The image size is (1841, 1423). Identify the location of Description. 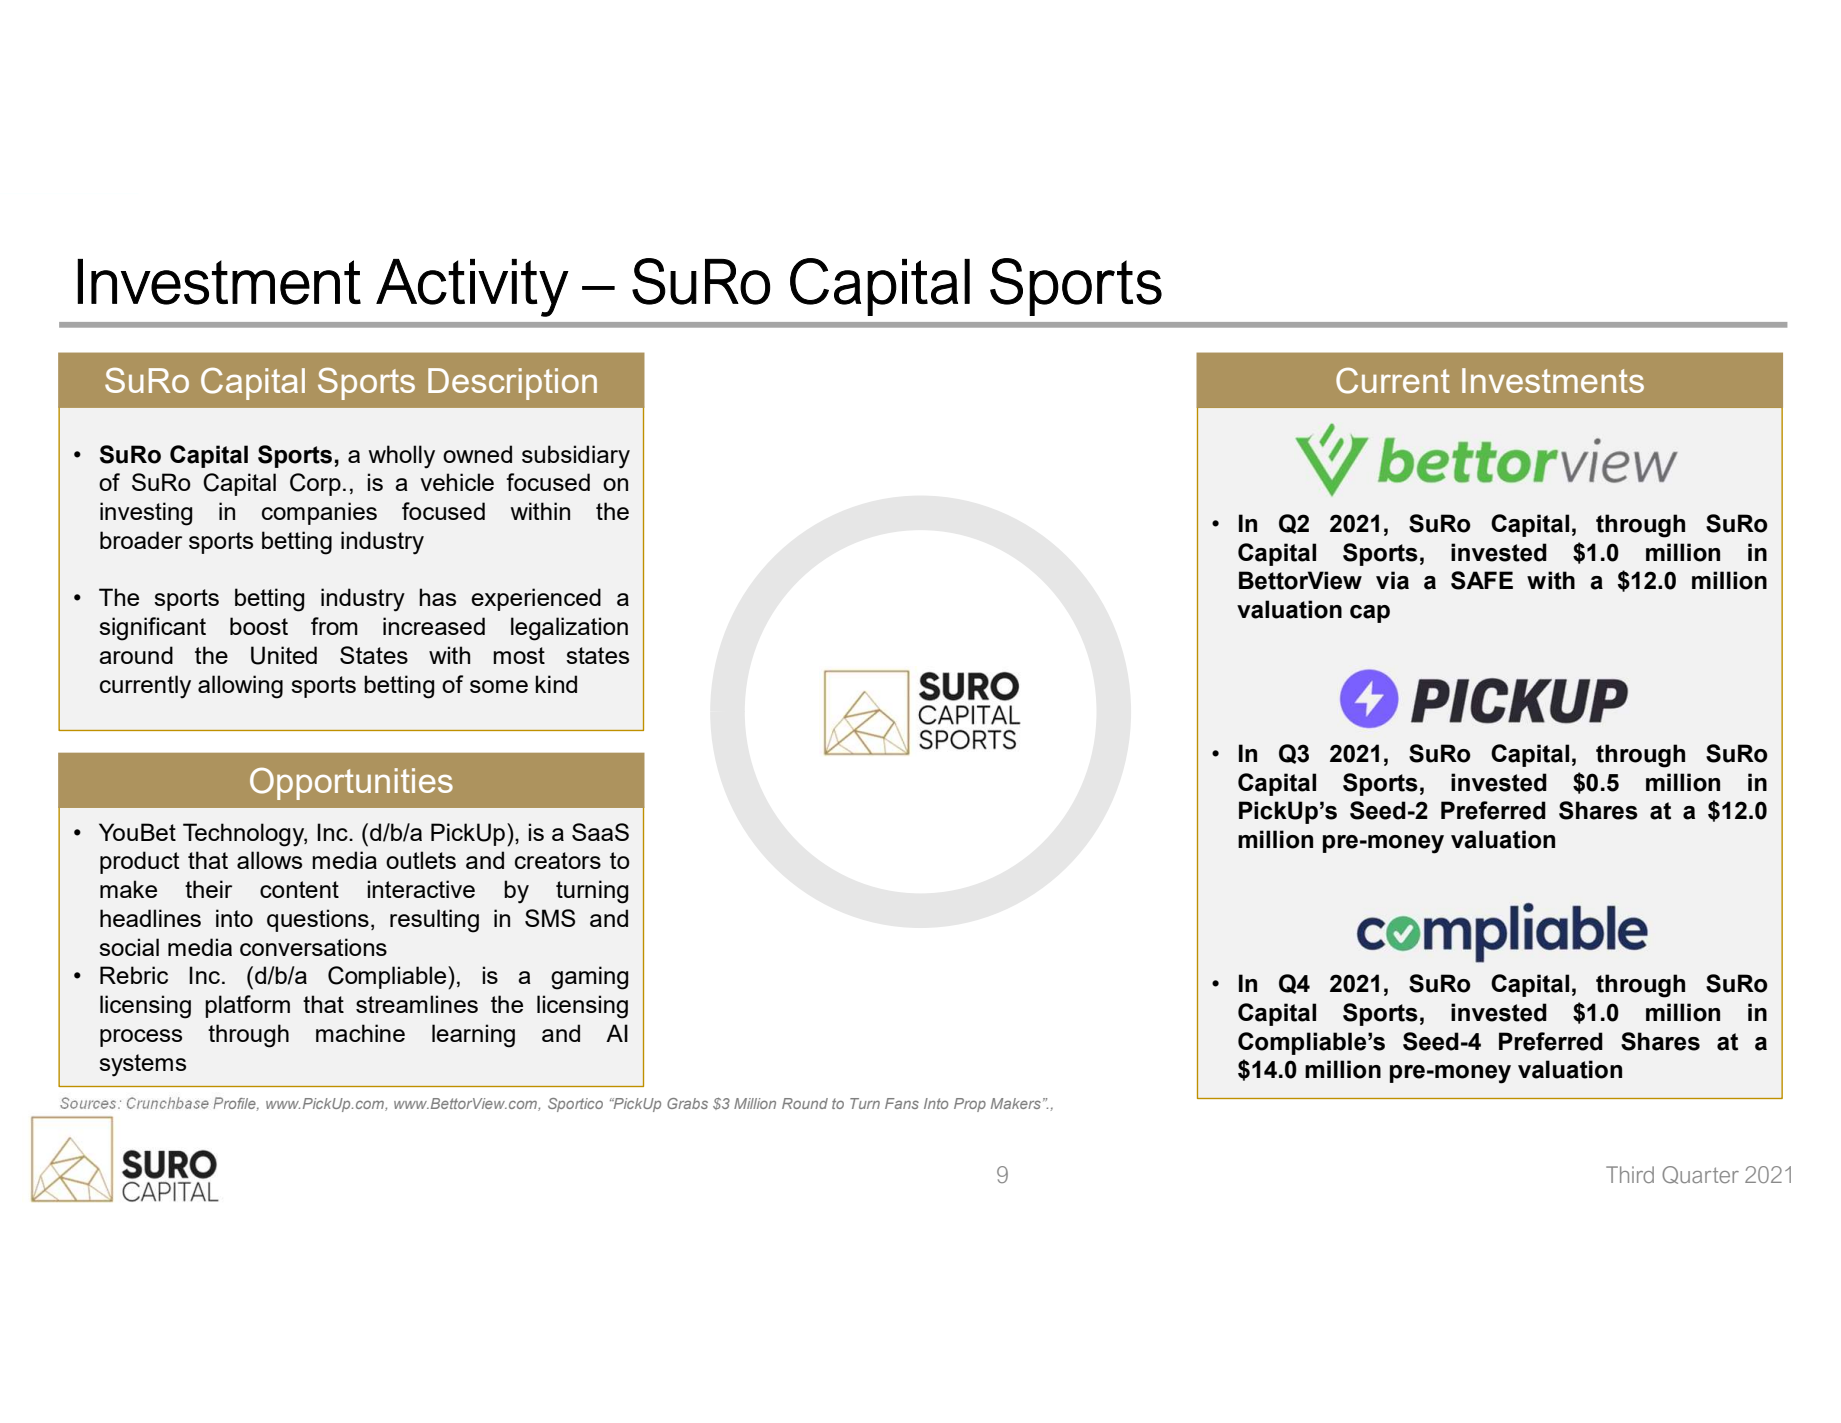
(512, 384).
